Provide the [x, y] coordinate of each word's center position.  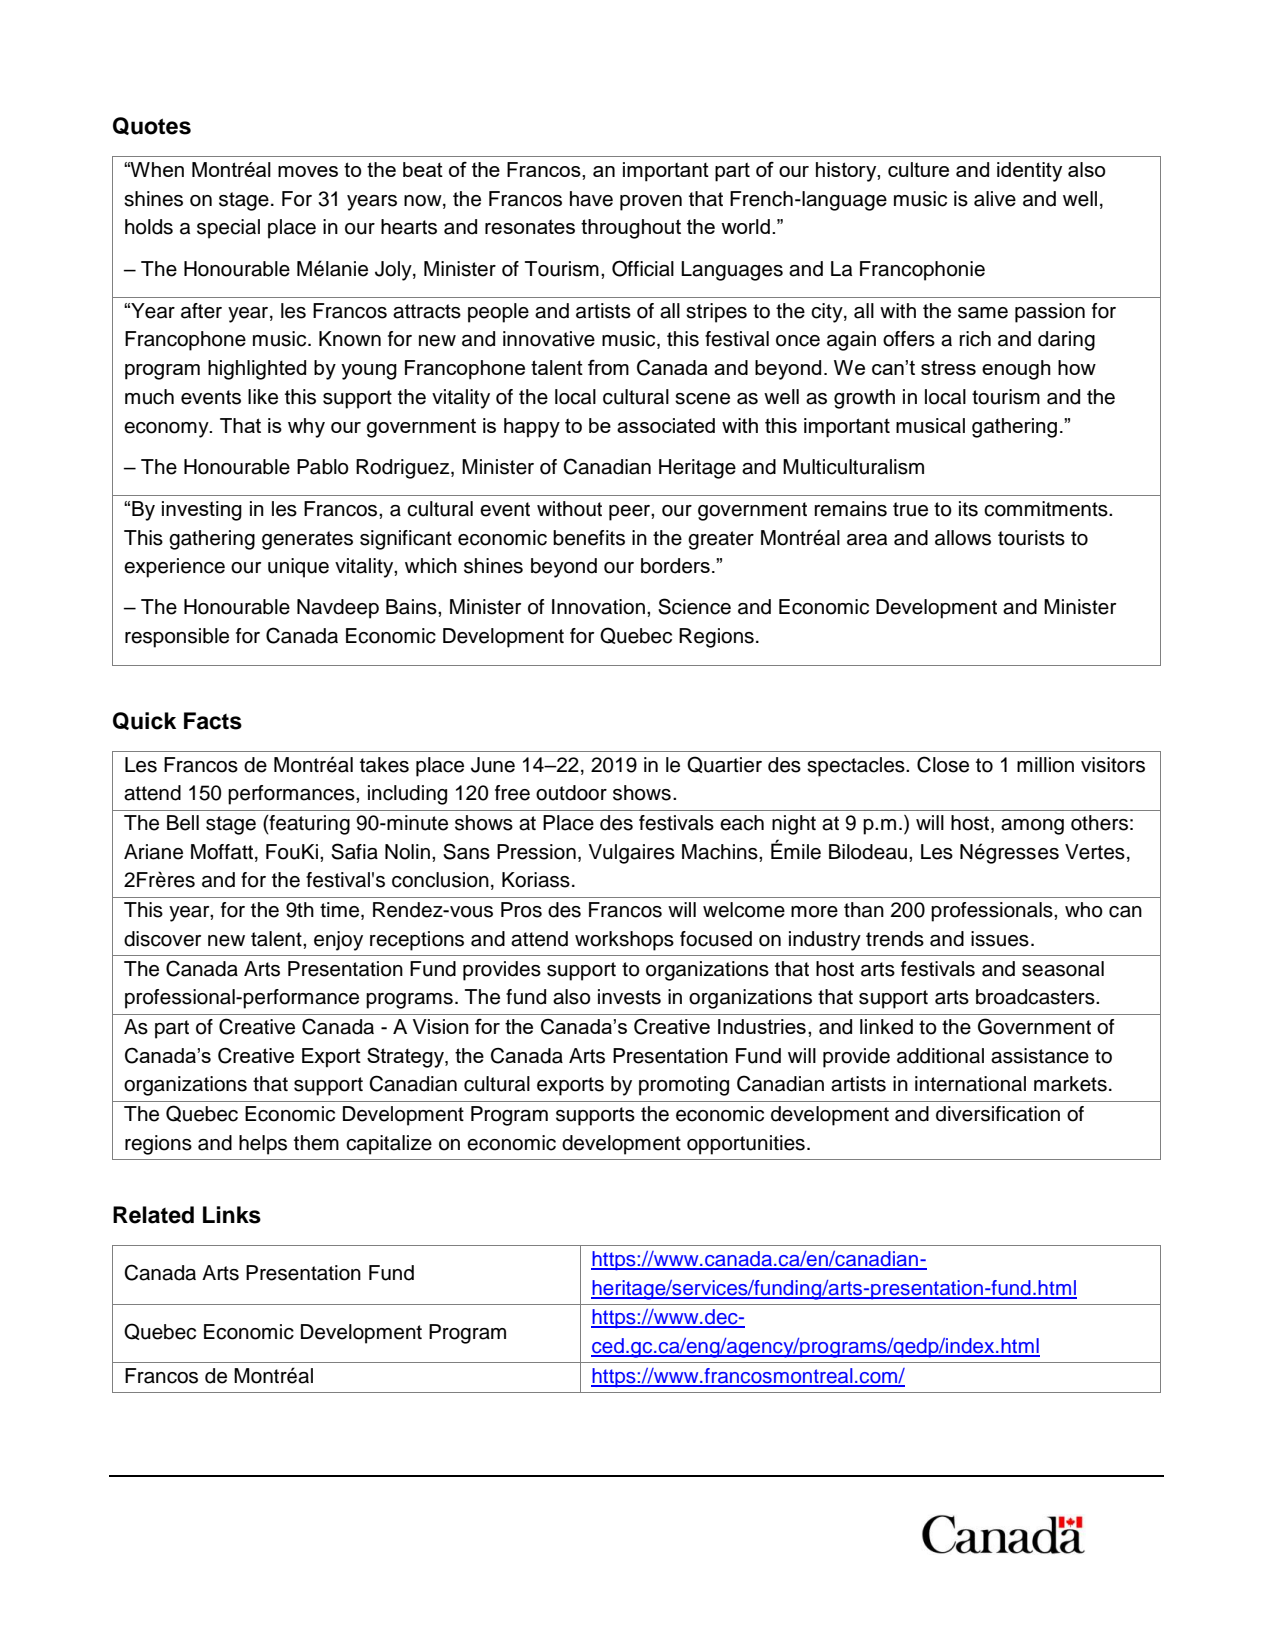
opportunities [746, 1145]
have [591, 199]
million [1045, 765]
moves [308, 171]
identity [1029, 172]
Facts [213, 721]
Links [232, 1215]
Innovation [598, 607]
